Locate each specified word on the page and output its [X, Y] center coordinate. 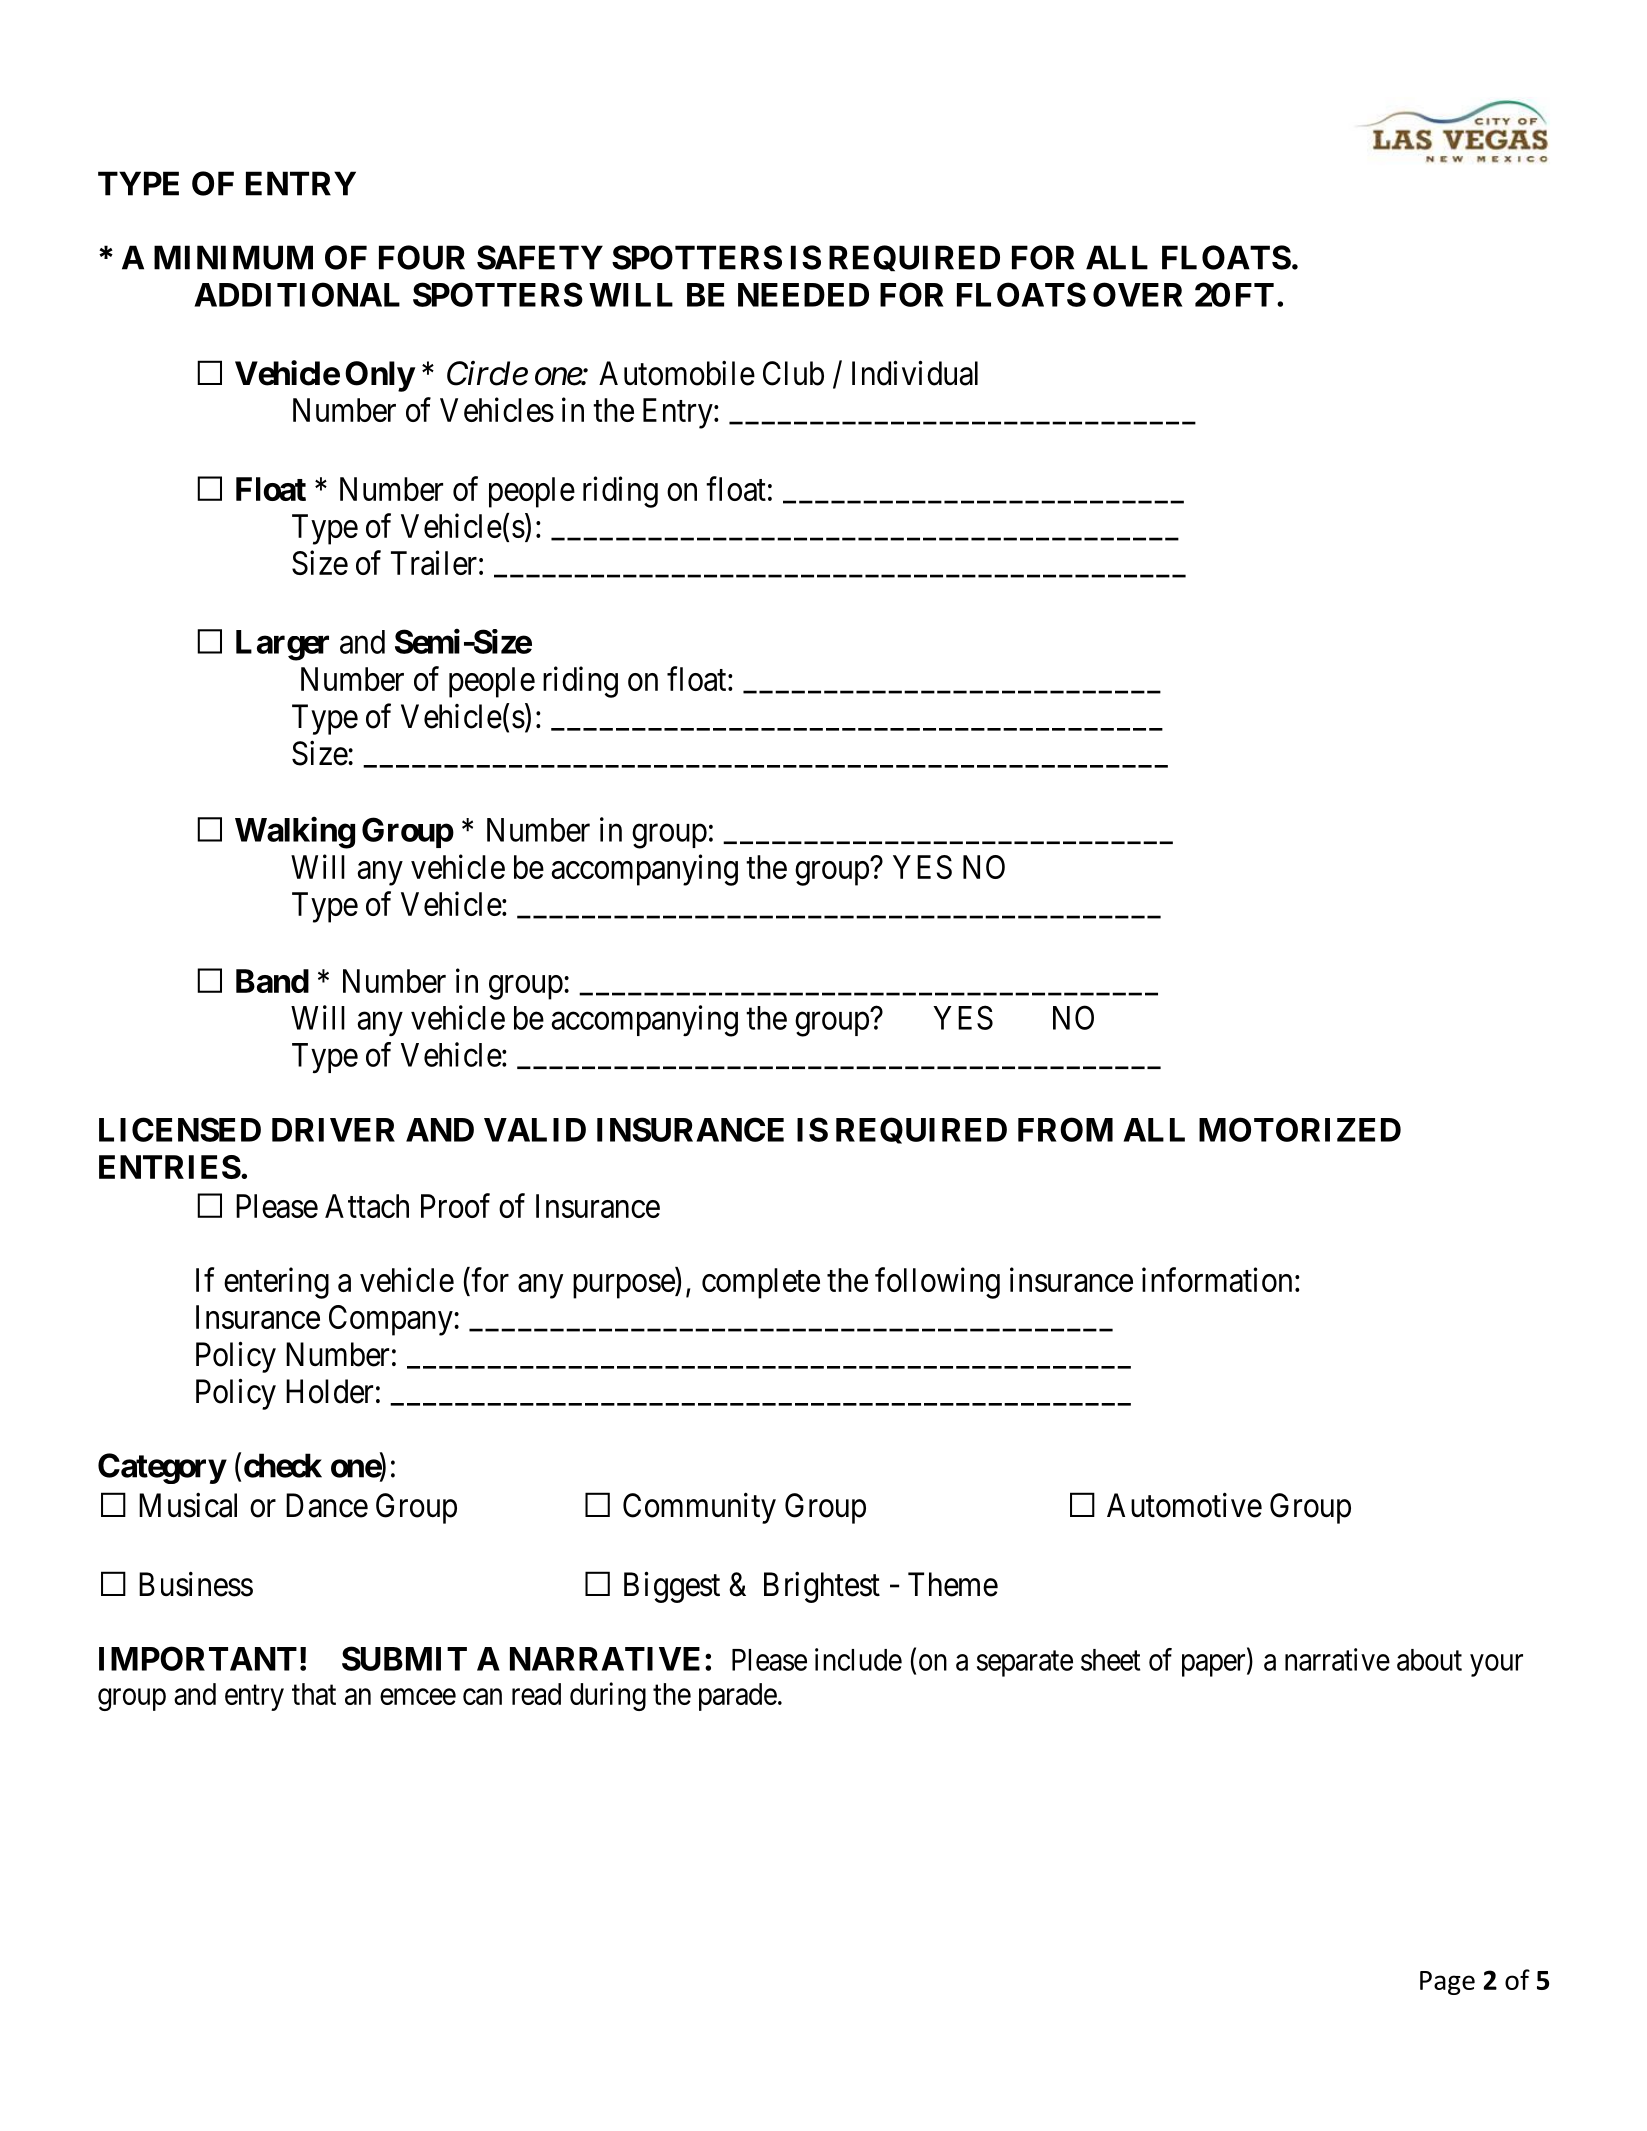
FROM [1065, 1129]
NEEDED [803, 295]
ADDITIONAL [297, 294]
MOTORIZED [1300, 1129]
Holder [329, 1391]
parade [738, 1697]
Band [272, 981]
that [314, 1694]
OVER [1138, 294]
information [1217, 1279]
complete [761, 1283]
